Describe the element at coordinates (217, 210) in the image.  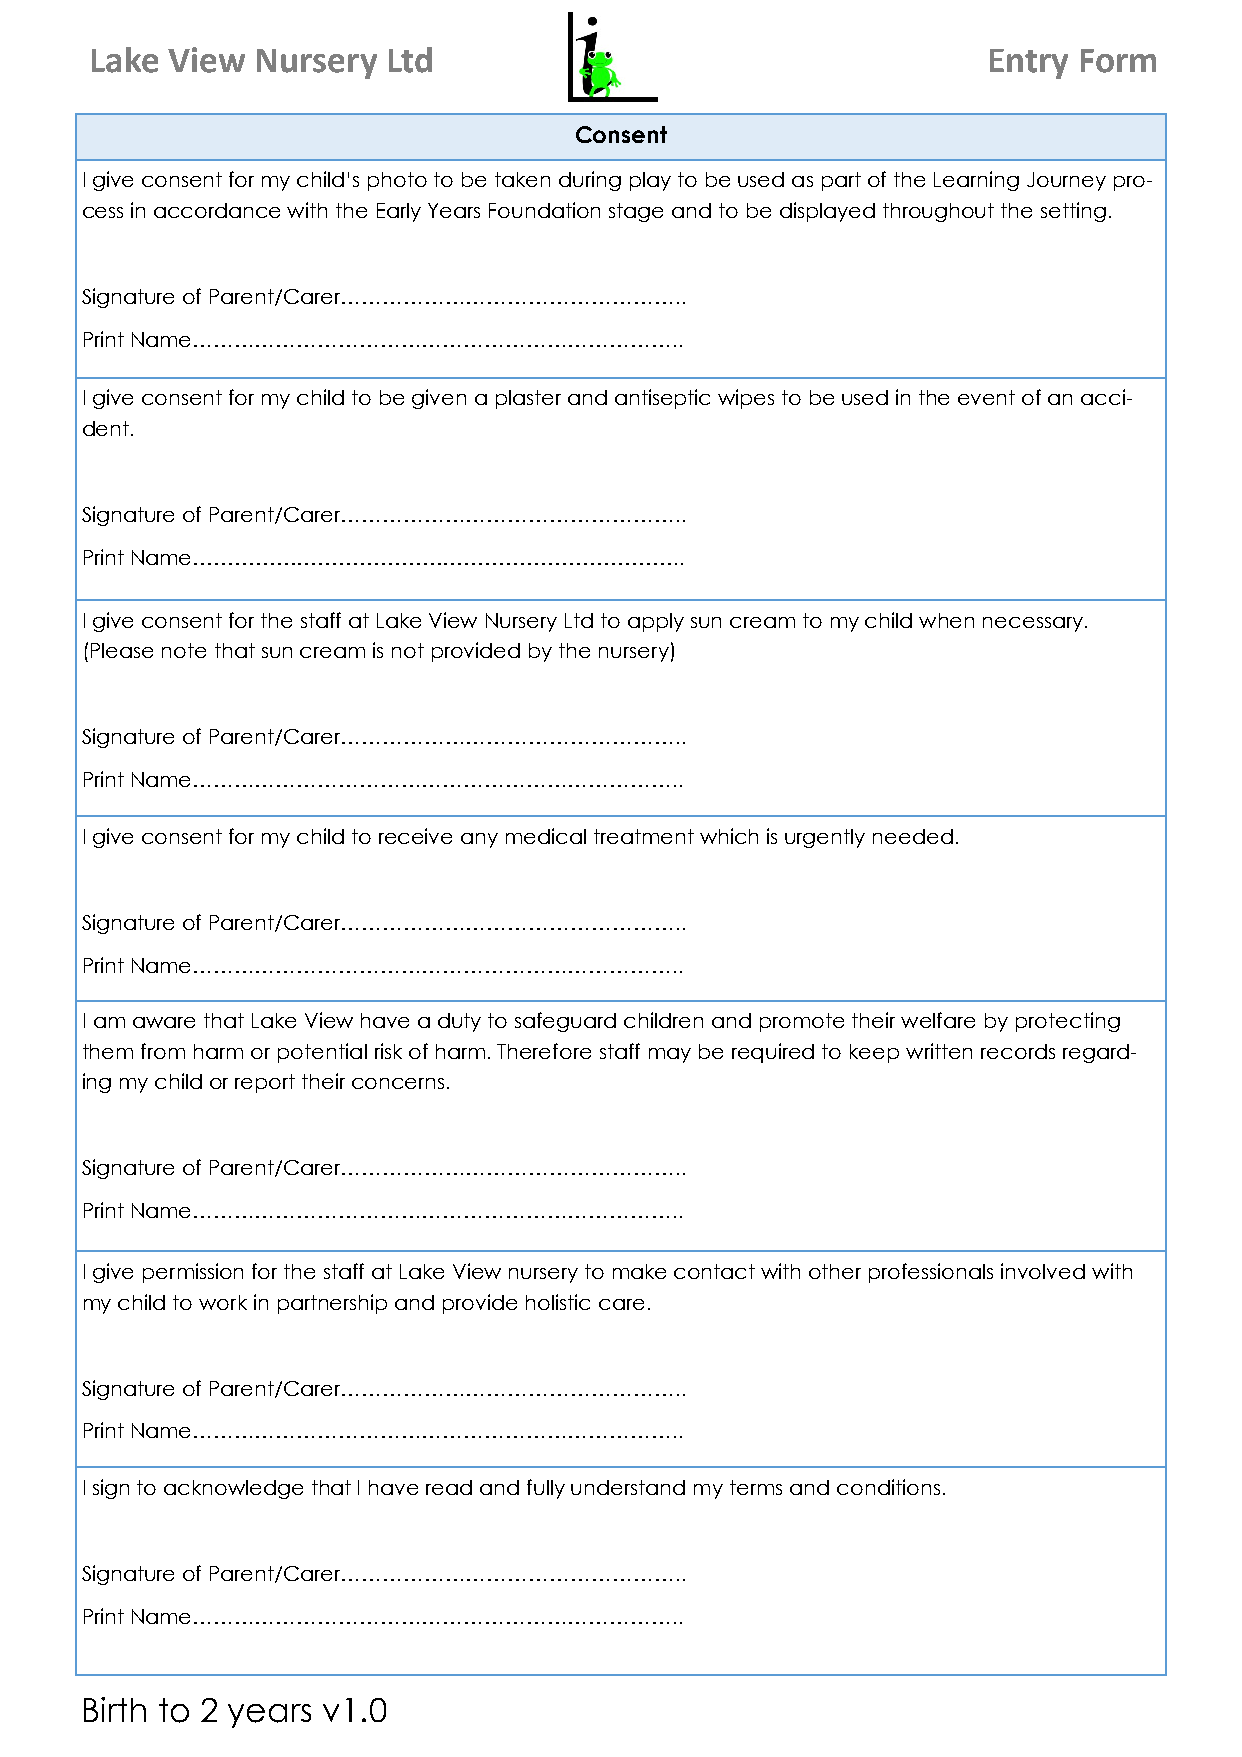
I see `accordance` at that location.
